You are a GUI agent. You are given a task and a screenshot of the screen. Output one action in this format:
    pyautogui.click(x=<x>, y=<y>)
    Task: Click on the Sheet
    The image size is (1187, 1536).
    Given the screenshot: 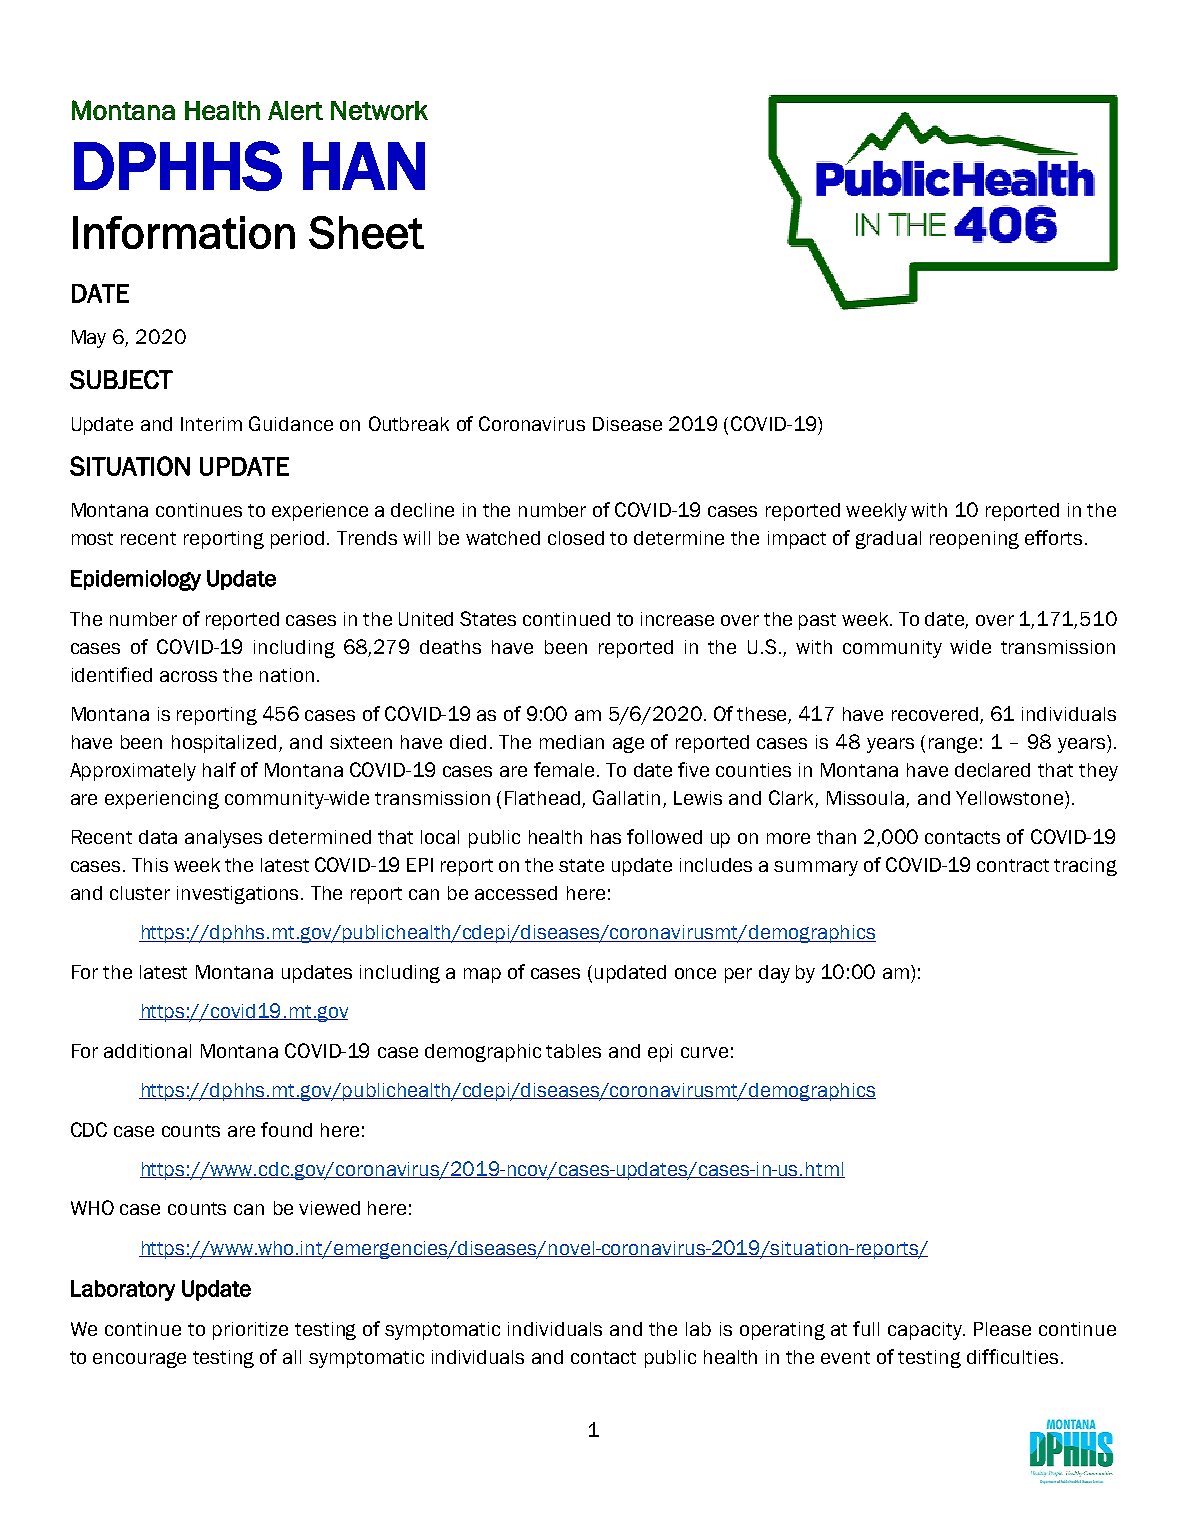 What is the action you would take?
    pyautogui.click(x=366, y=232)
